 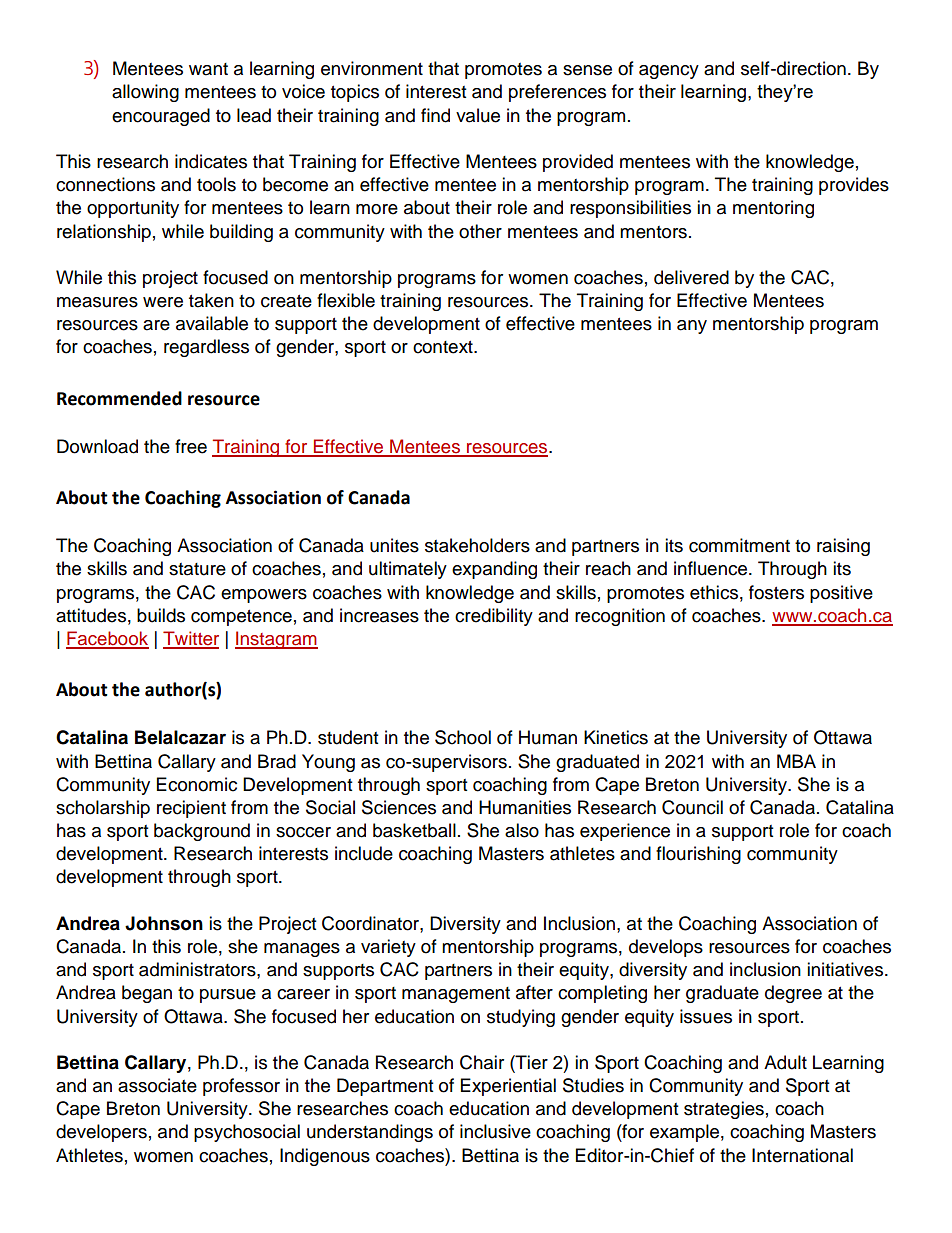 I want to click on agency, so click(x=669, y=72).
